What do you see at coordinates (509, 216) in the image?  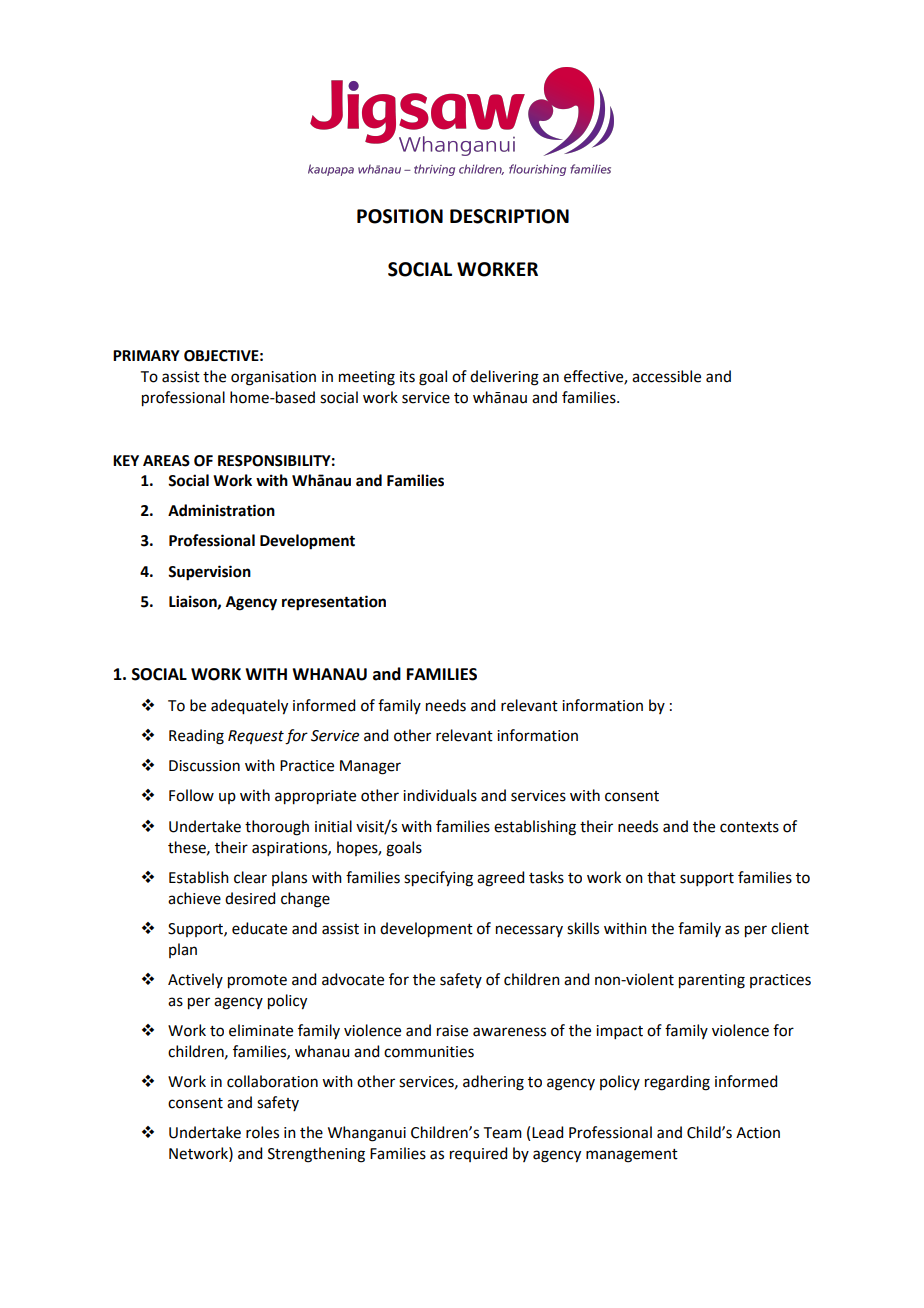 I see `DESCRIPTION` at bounding box center [509, 216].
